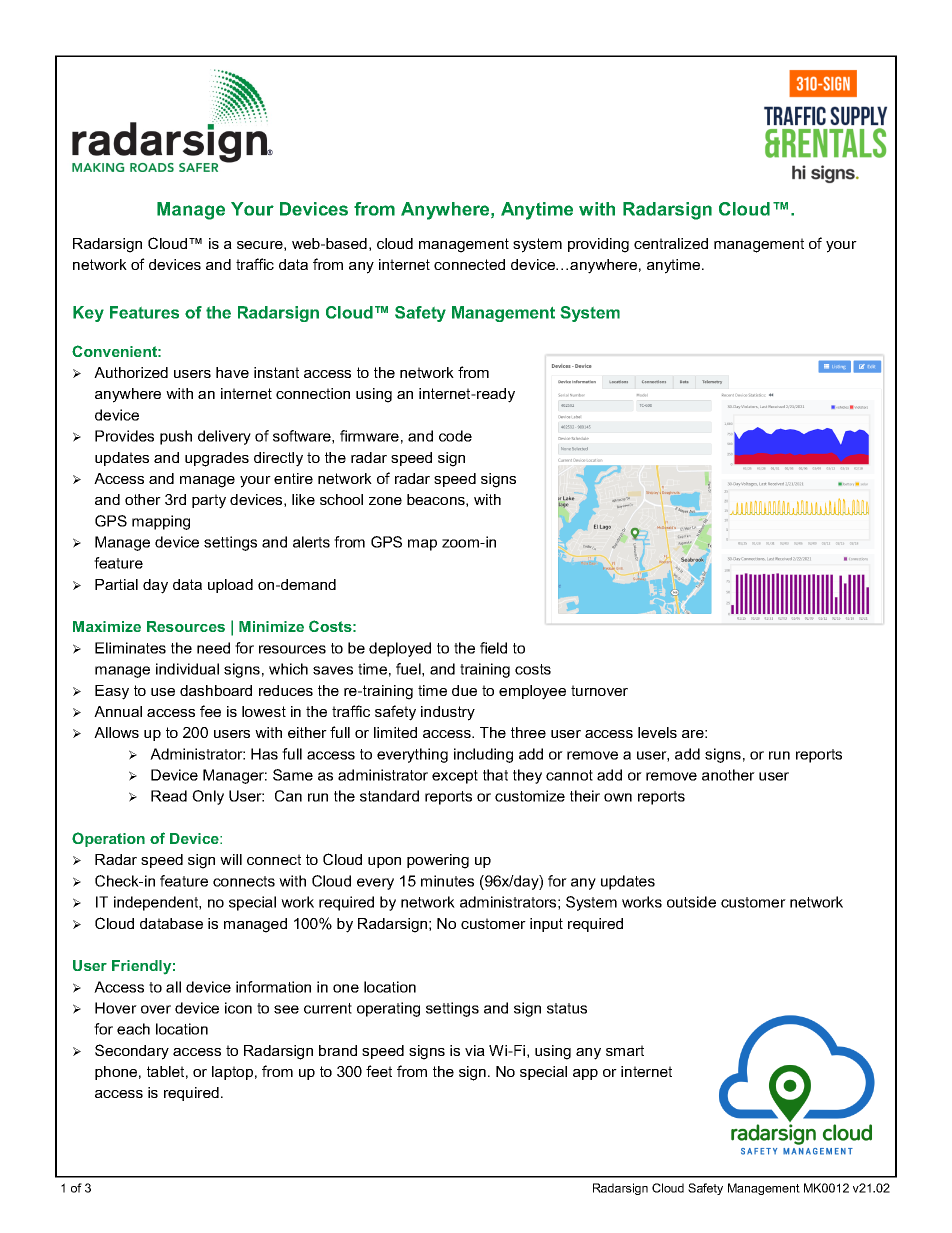 This screenshot has height=1233, width=952. Describe the element at coordinates (108, 839) in the screenshot. I see `Operation` at that location.
